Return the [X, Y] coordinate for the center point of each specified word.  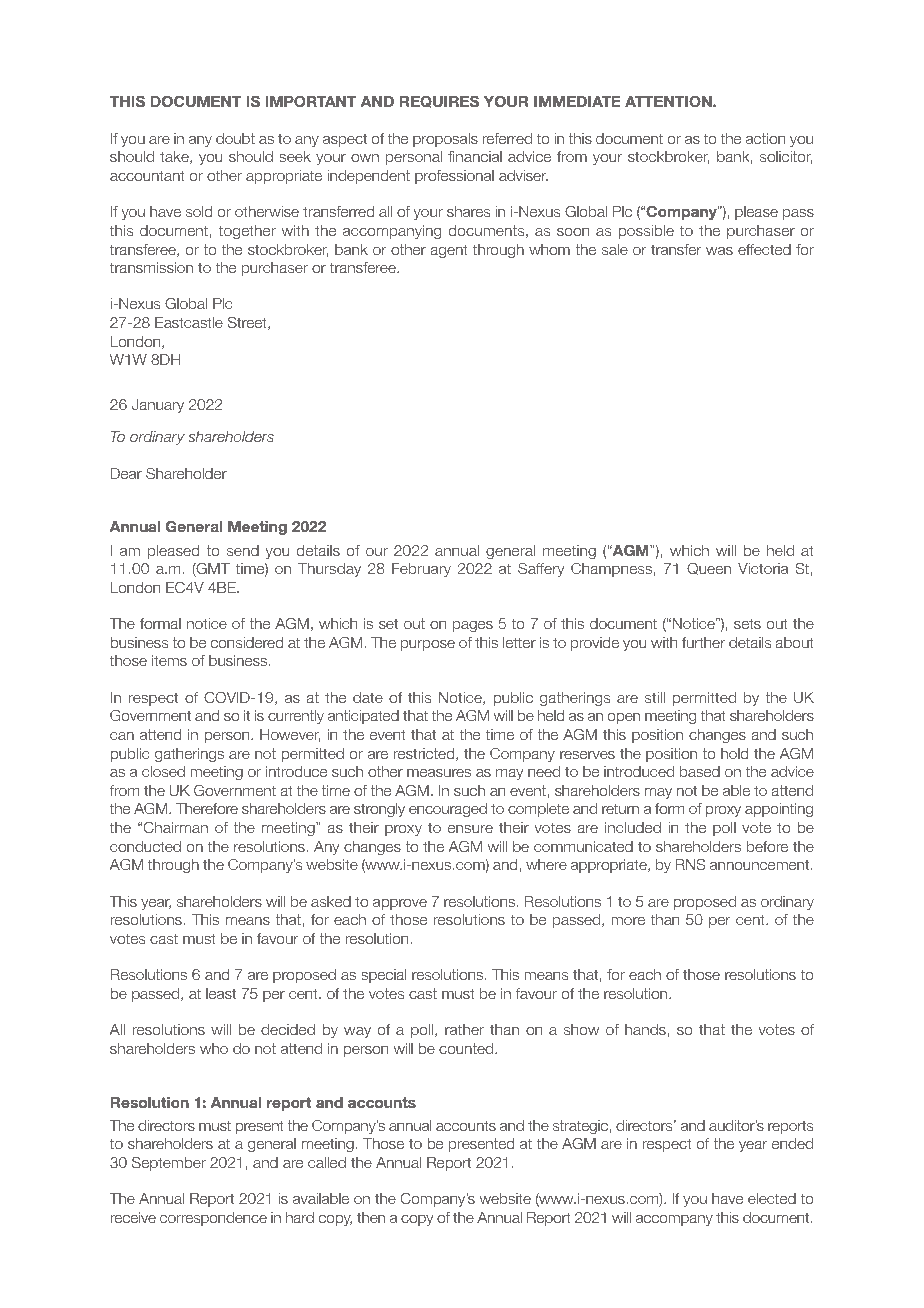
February [421, 570]
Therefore [207, 808]
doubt [235, 138]
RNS [690, 864]
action [765, 138]
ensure [470, 829]
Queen [709, 568]
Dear [126, 473]
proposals [445, 140]
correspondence [213, 1219]
